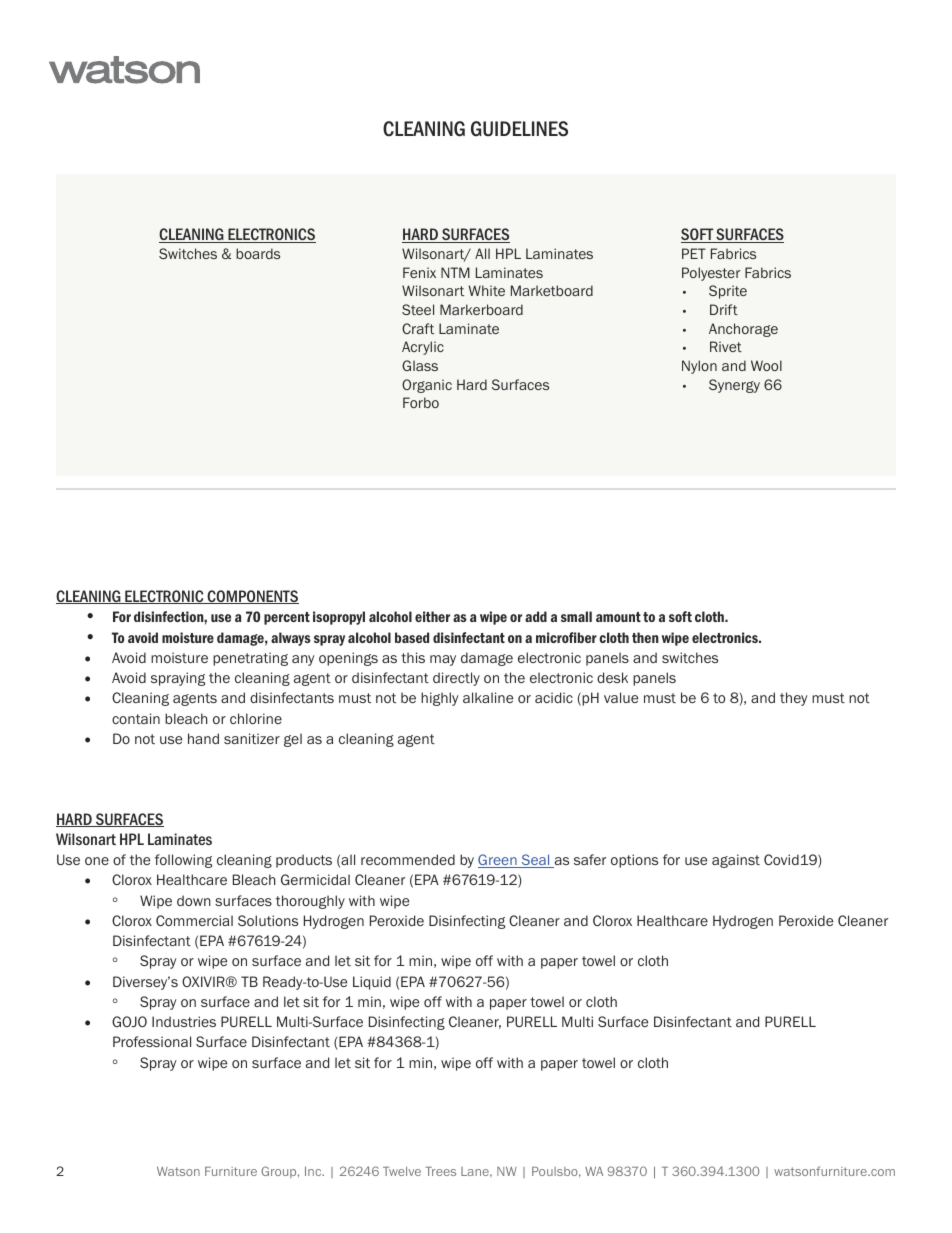 This image has width=952, height=1233. What do you see at coordinates (314, 1171) in the image?
I see `Inc` at bounding box center [314, 1171].
